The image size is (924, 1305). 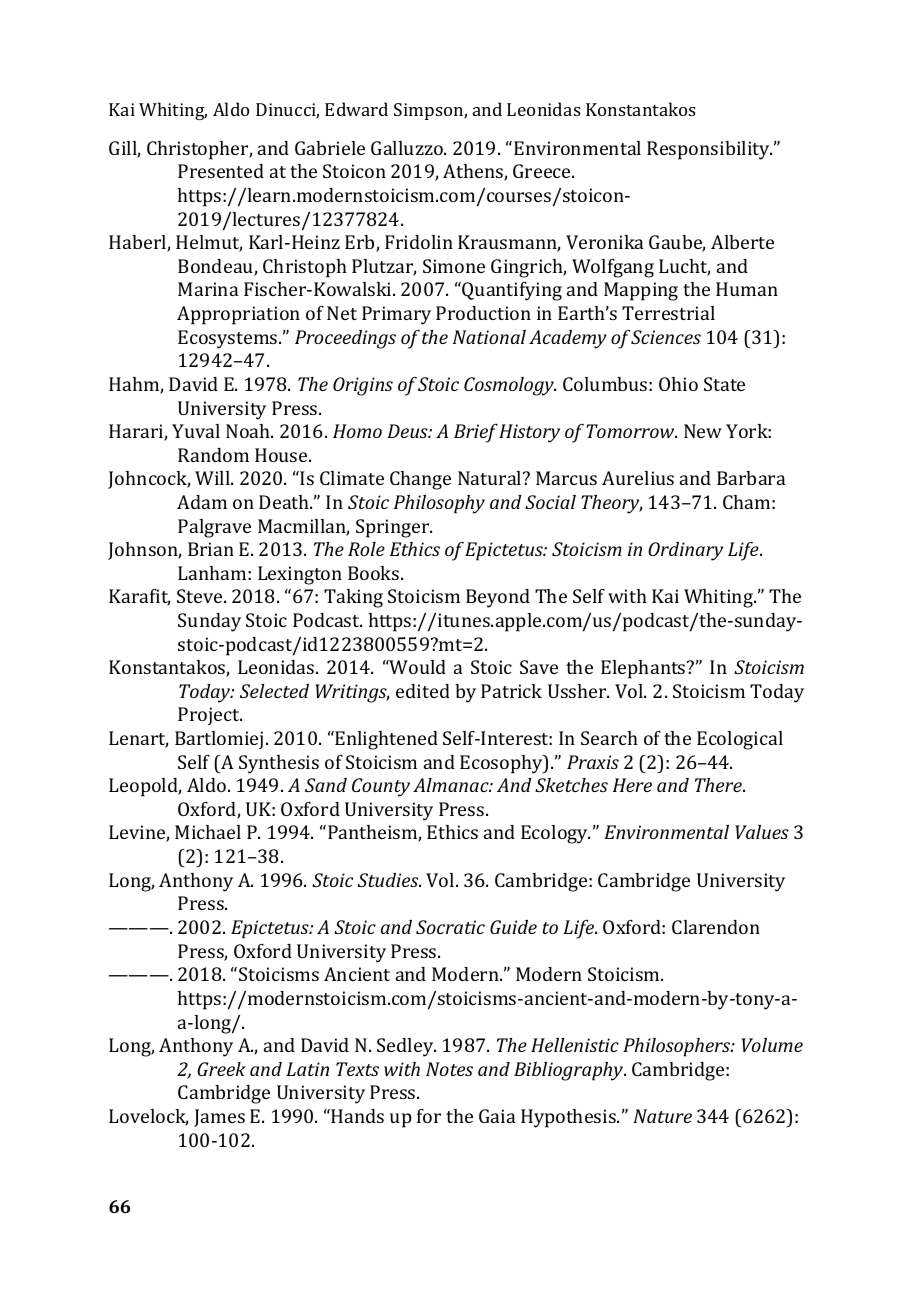 I want to click on Latin, so click(x=307, y=1069).
